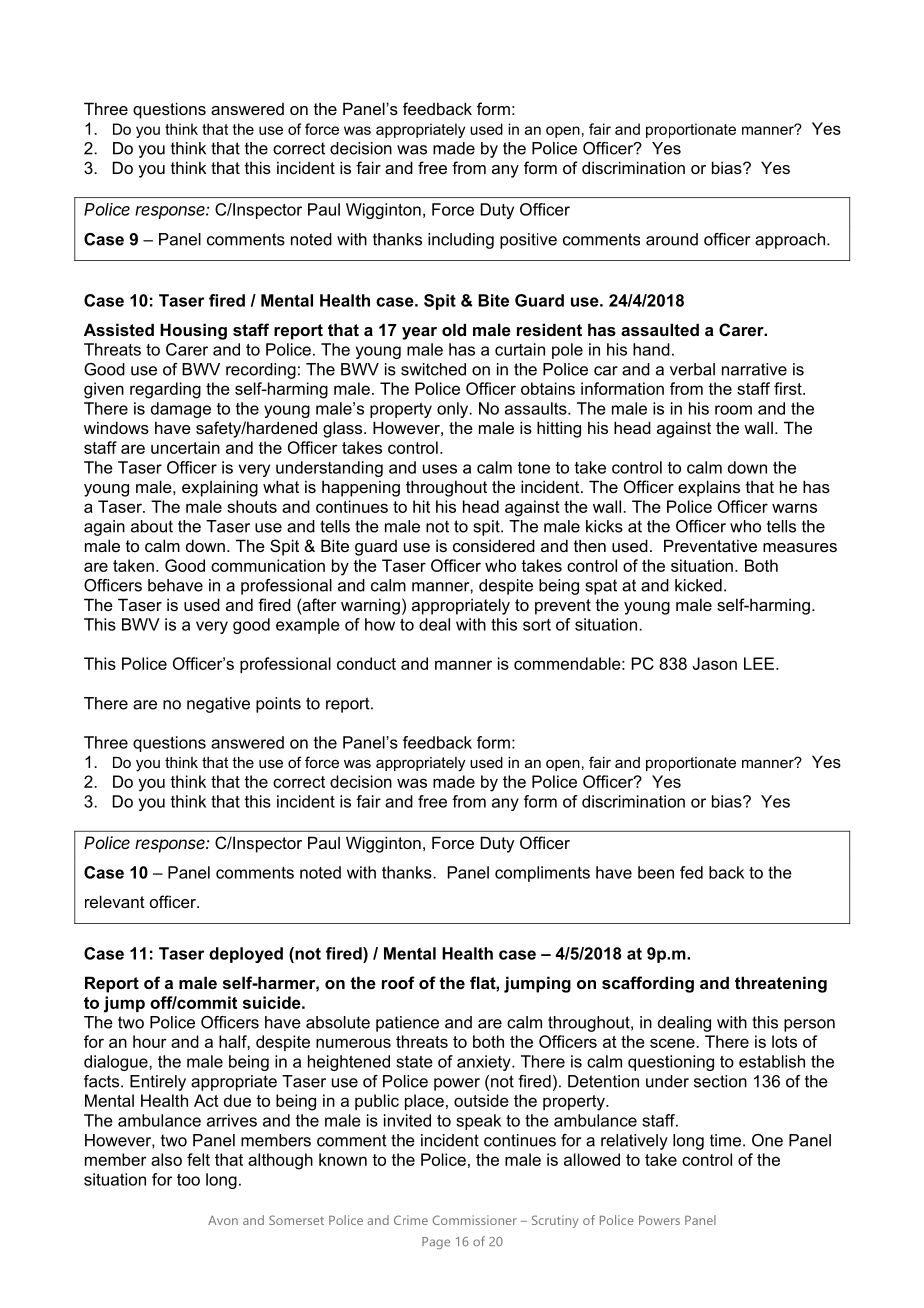 This screenshot has width=924, height=1308. What do you see at coordinates (725, 1140) in the screenshot?
I see `time` at bounding box center [725, 1140].
